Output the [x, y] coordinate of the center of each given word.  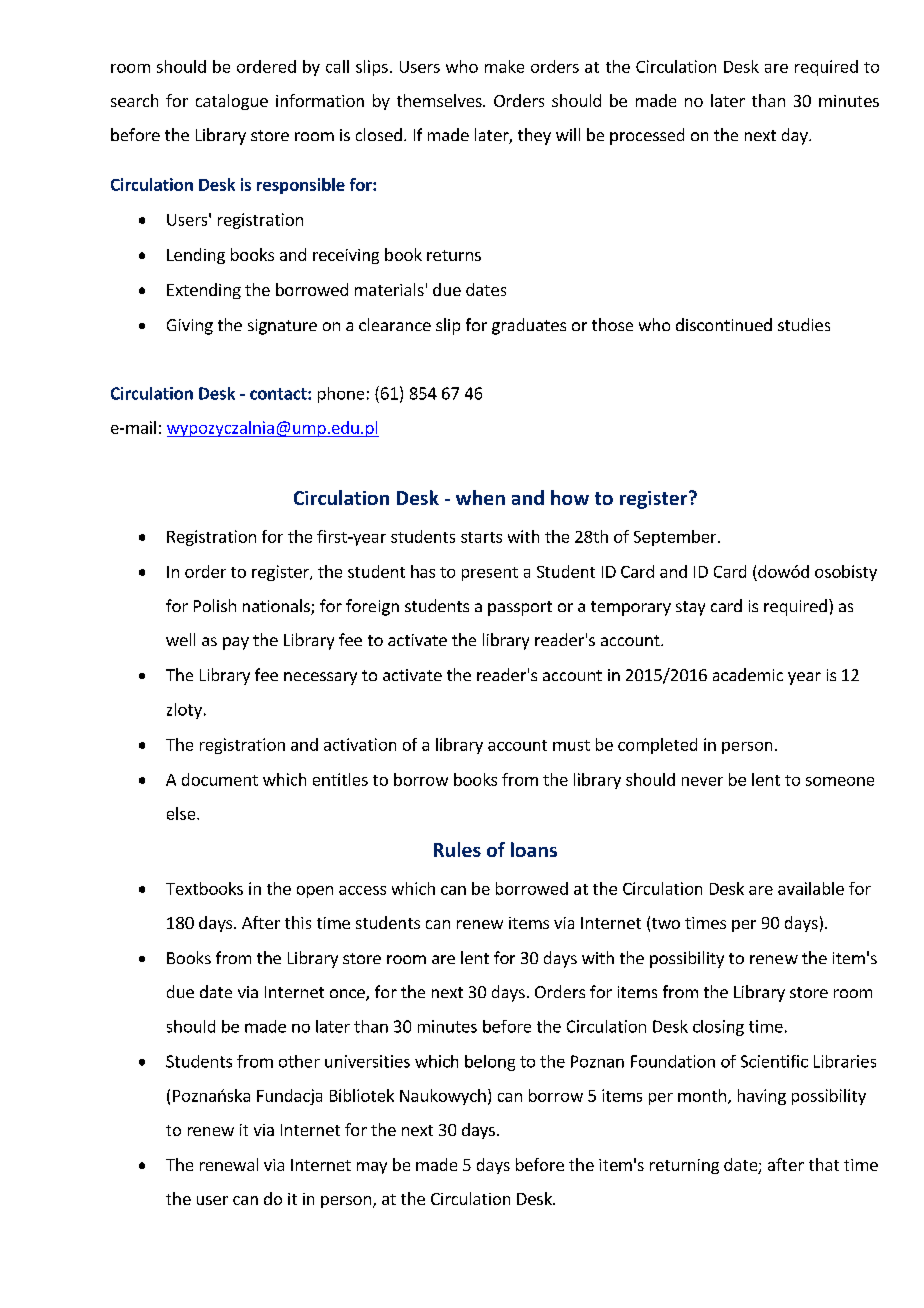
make [504, 66]
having [762, 1097]
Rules [457, 849]
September [676, 538]
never [702, 781]
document [220, 779]
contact [279, 394]
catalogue [232, 102]
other [299, 1061]
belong [490, 1063]
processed [647, 136]
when [480, 497]
